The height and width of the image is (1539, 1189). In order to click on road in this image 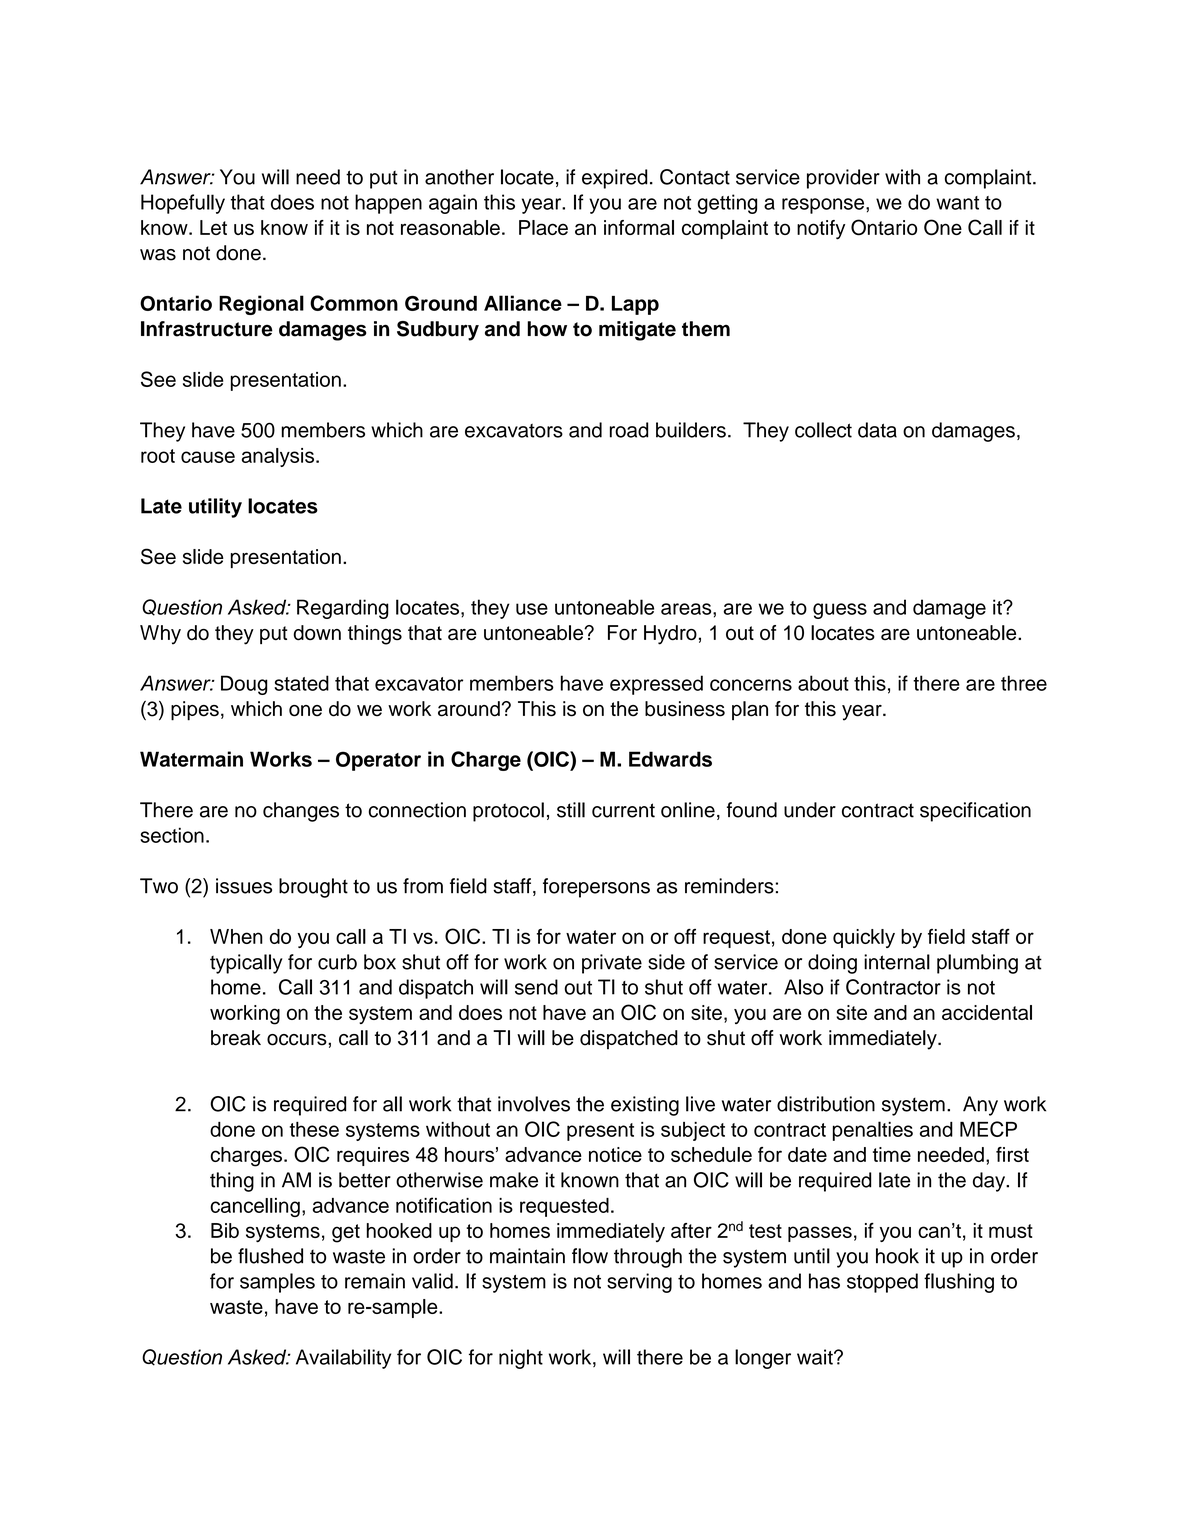, I will do `click(629, 430)`.
